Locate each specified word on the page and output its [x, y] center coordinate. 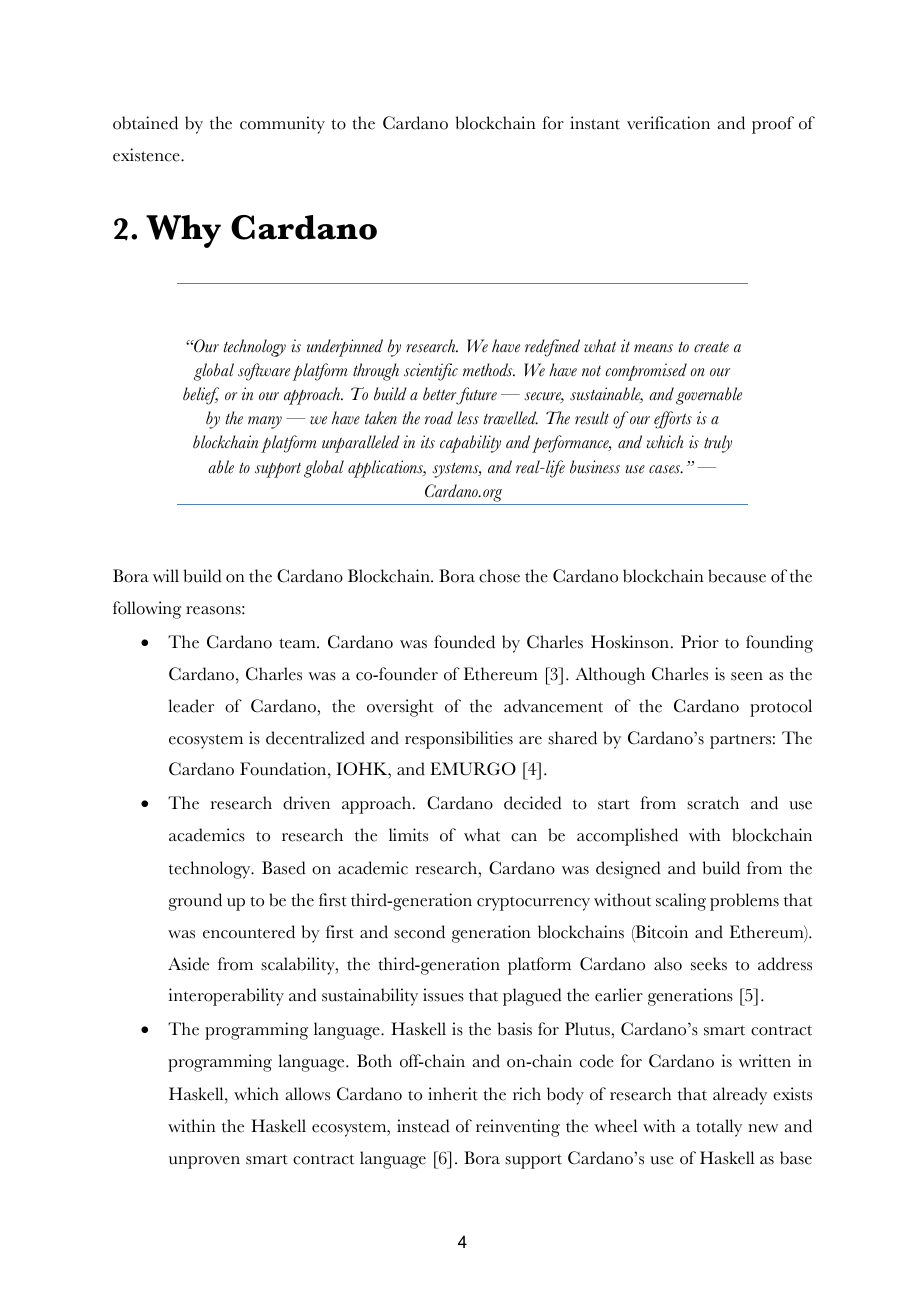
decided [533, 803]
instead [423, 1126]
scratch [713, 803]
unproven [204, 1162]
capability [470, 444]
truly [718, 444]
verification [668, 123]
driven [306, 803]
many [265, 422]
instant [595, 123]
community [282, 125]
